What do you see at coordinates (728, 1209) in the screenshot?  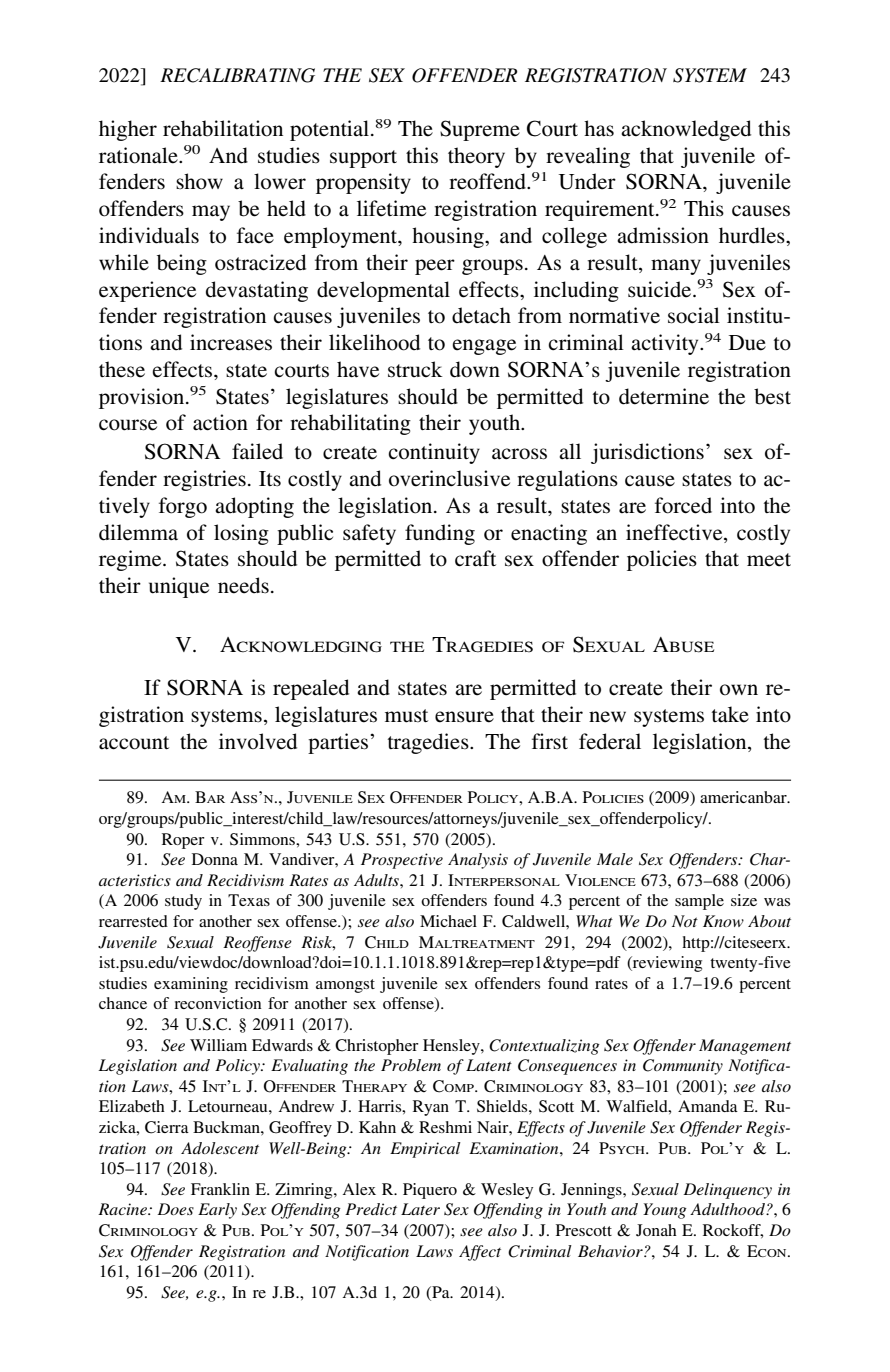 I see `Adulthood` at bounding box center [728, 1209].
